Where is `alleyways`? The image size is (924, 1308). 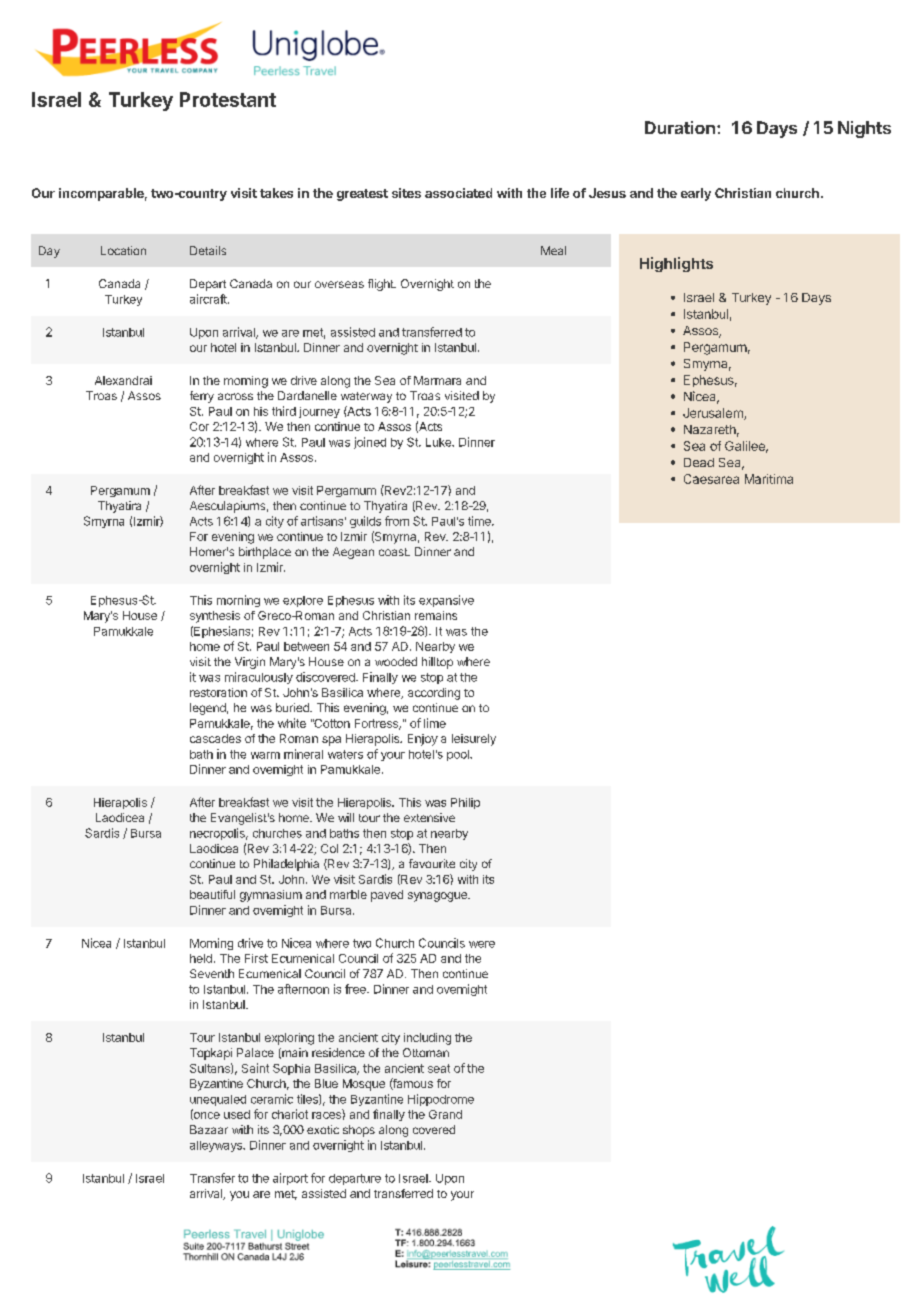
alleyways is located at coordinates (217, 1146).
